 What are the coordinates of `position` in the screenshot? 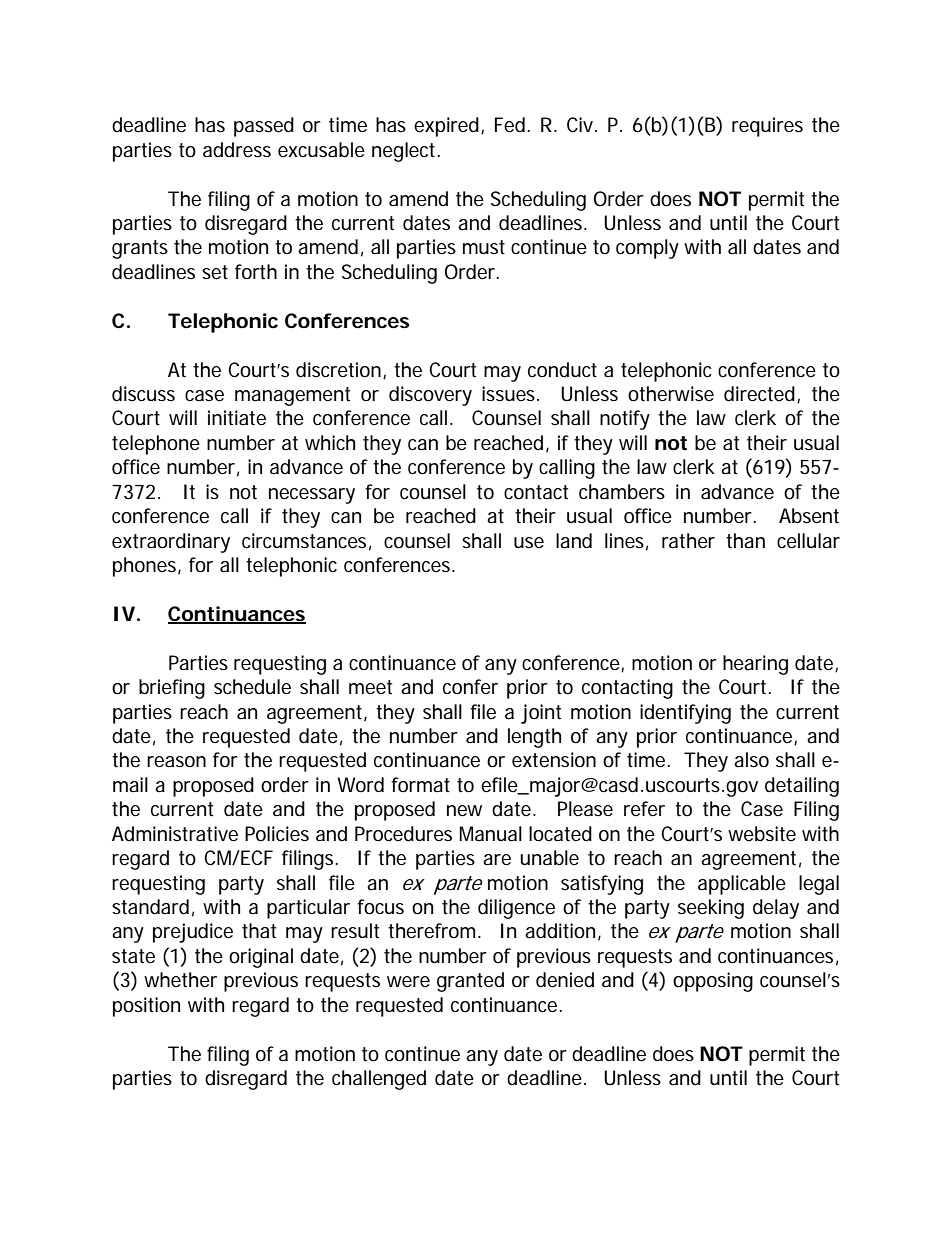 It's located at (146, 1007).
